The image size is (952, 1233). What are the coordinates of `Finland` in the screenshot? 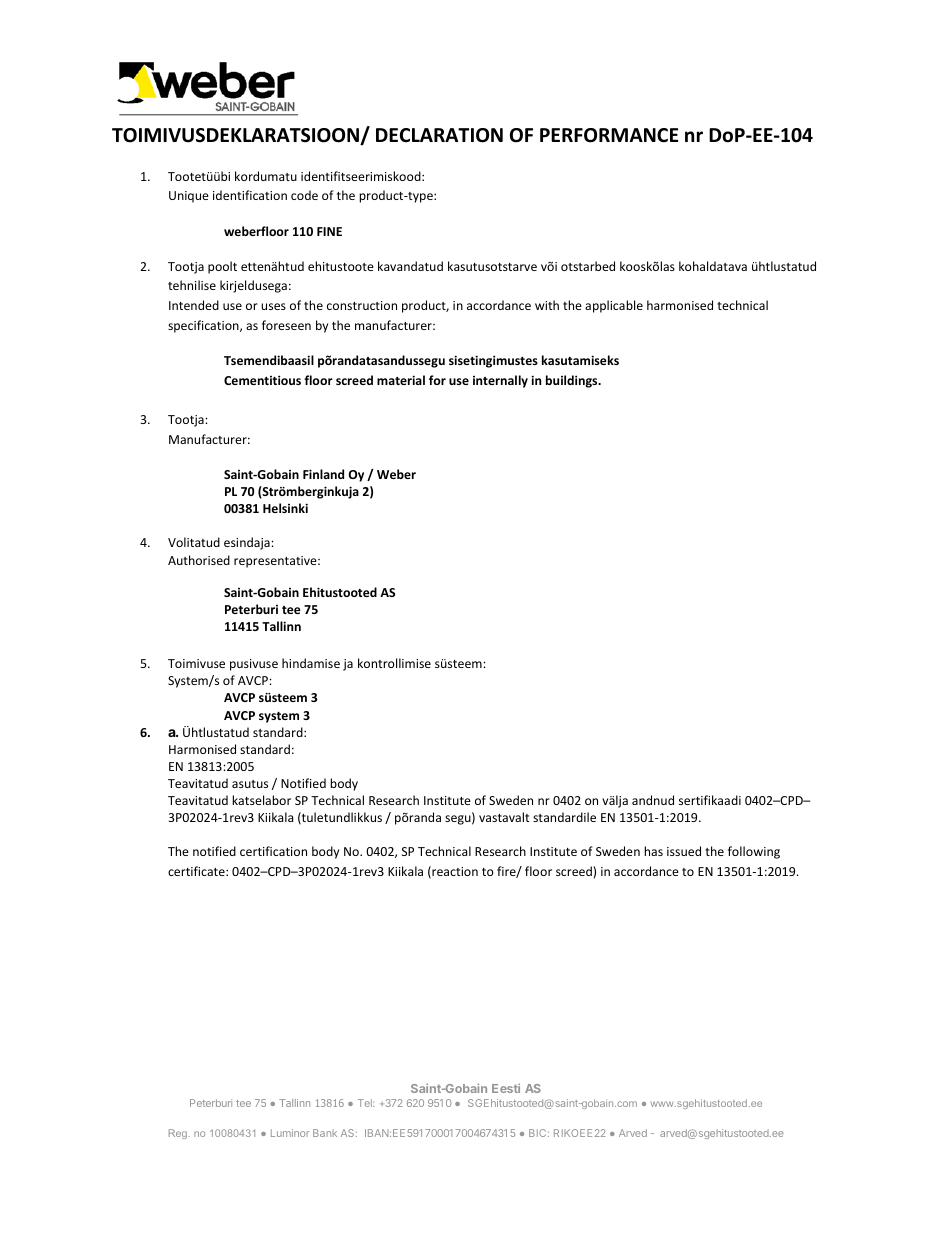 It's located at (323, 474).
